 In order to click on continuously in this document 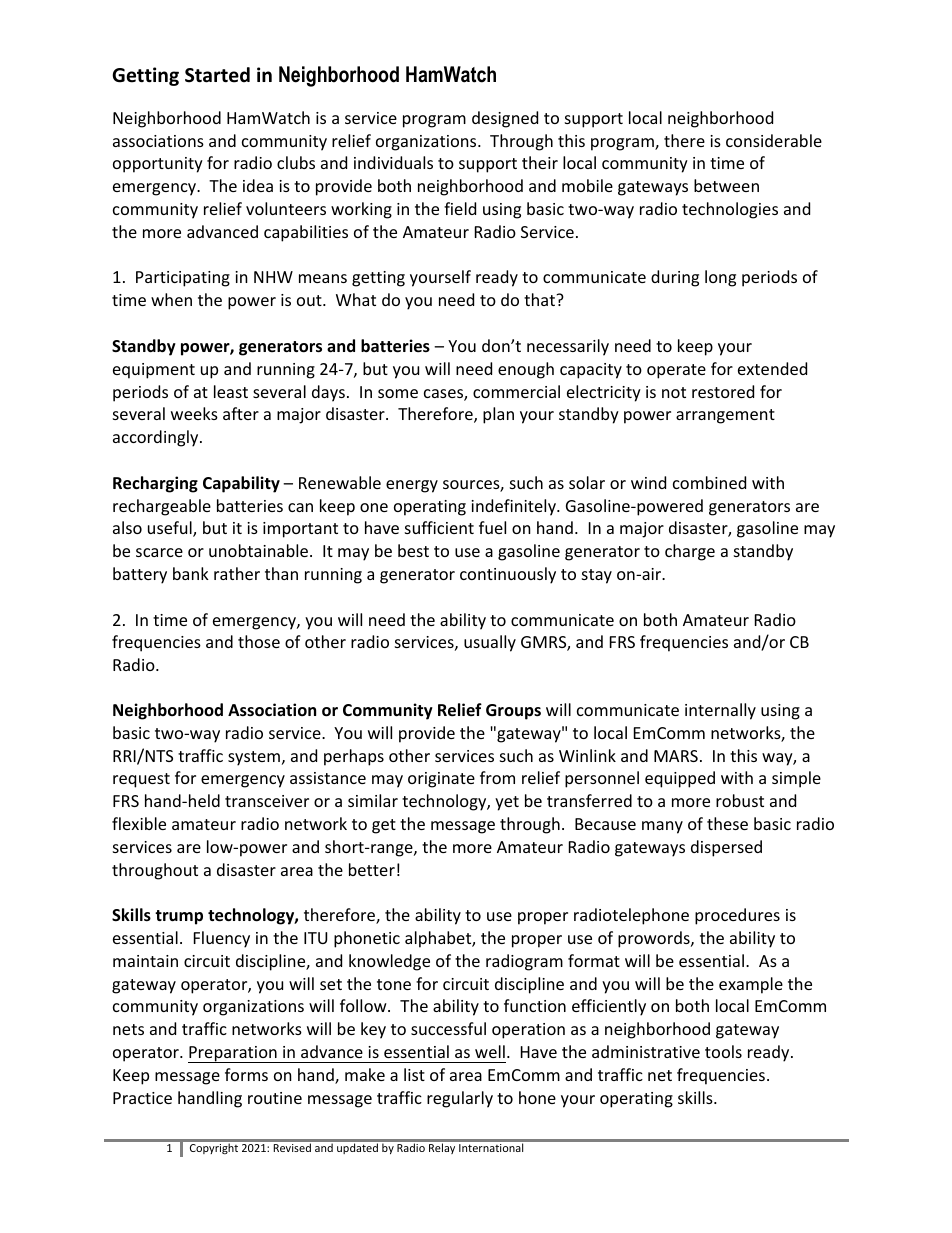, I will do `click(508, 575)`.
